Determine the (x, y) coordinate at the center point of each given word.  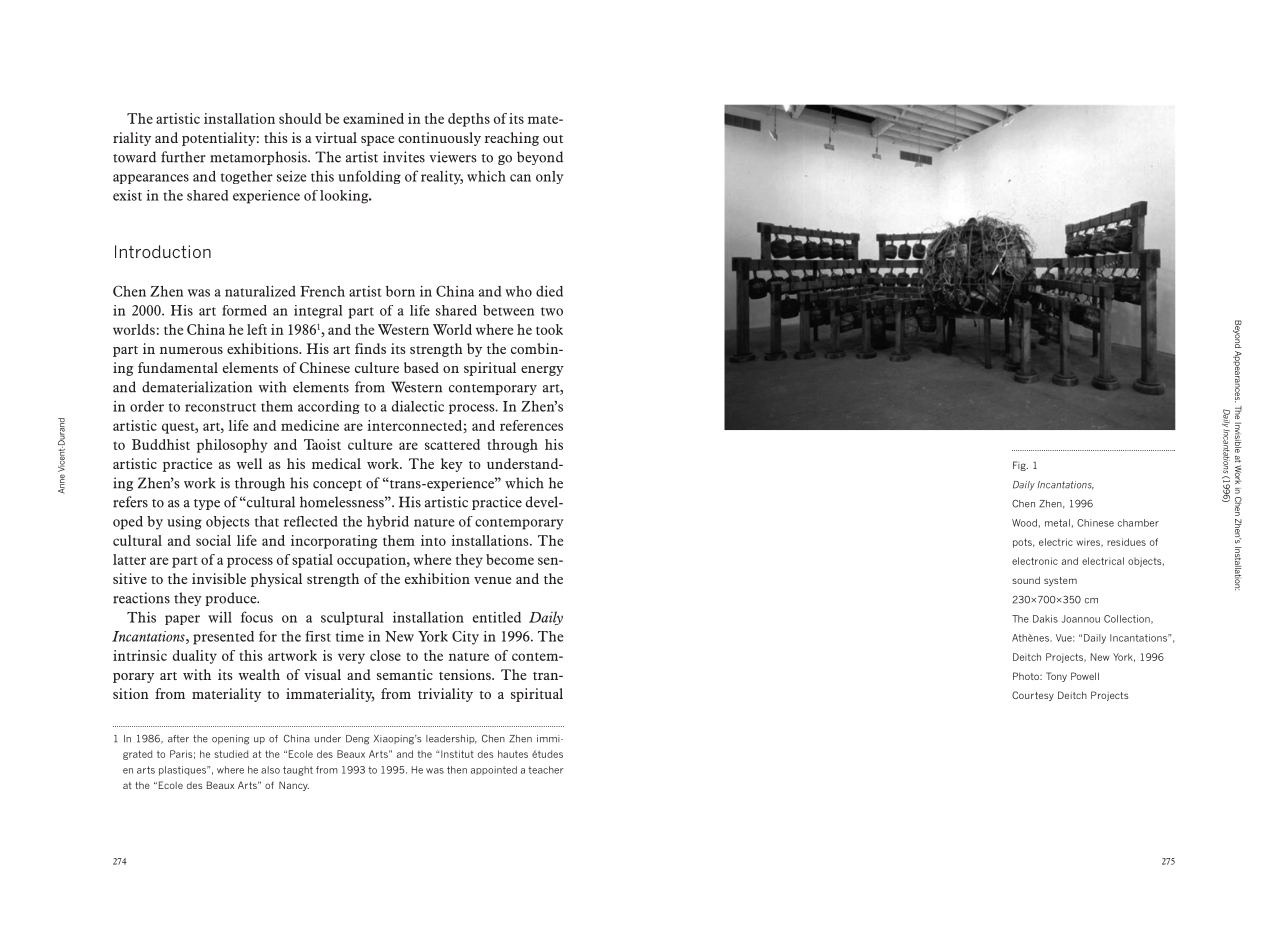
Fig (1020, 466)
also (270, 770)
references (531, 425)
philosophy (232, 446)
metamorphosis (259, 158)
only (550, 177)
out (553, 139)
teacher (546, 770)
